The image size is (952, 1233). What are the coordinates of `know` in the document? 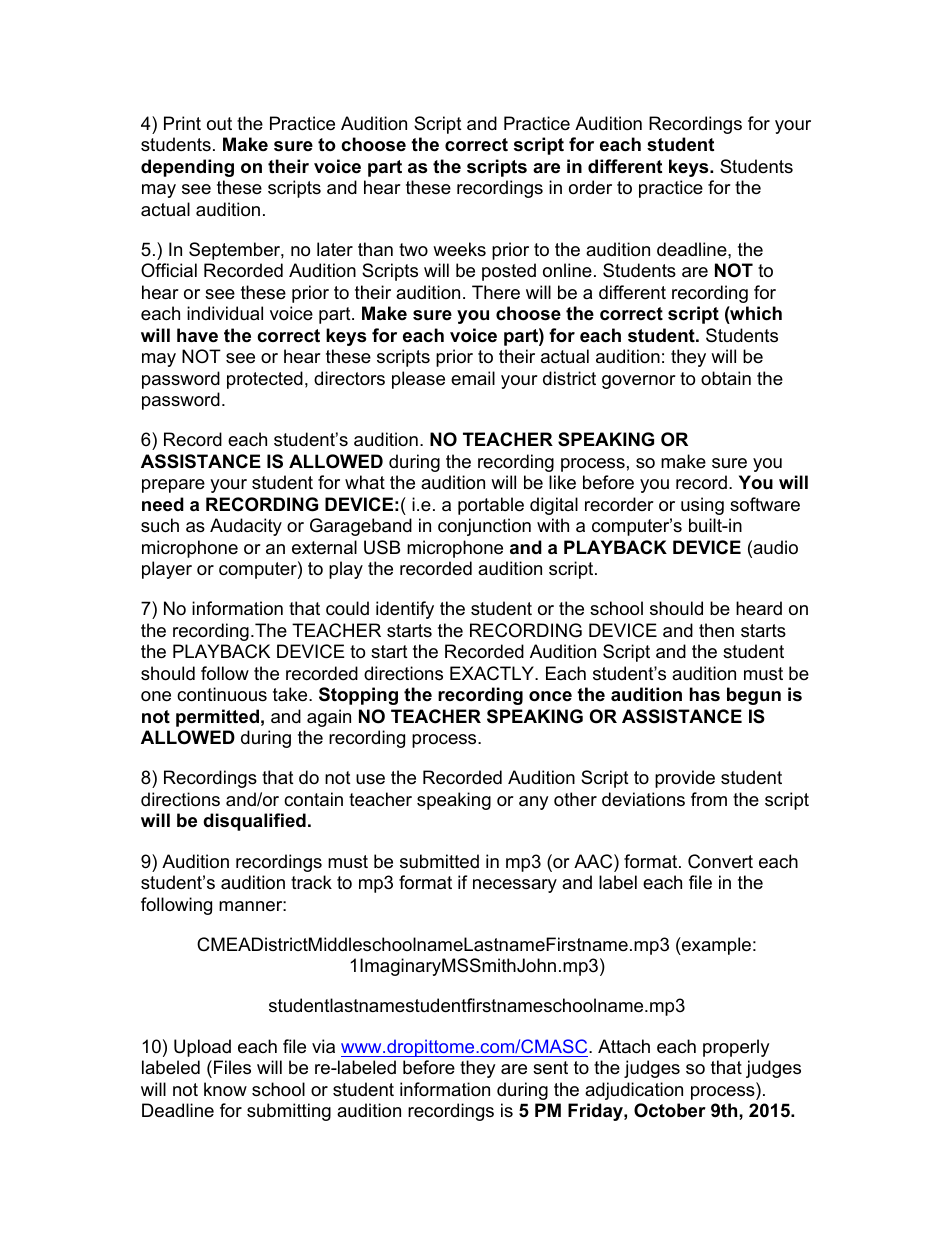 It's located at (225, 1089).
